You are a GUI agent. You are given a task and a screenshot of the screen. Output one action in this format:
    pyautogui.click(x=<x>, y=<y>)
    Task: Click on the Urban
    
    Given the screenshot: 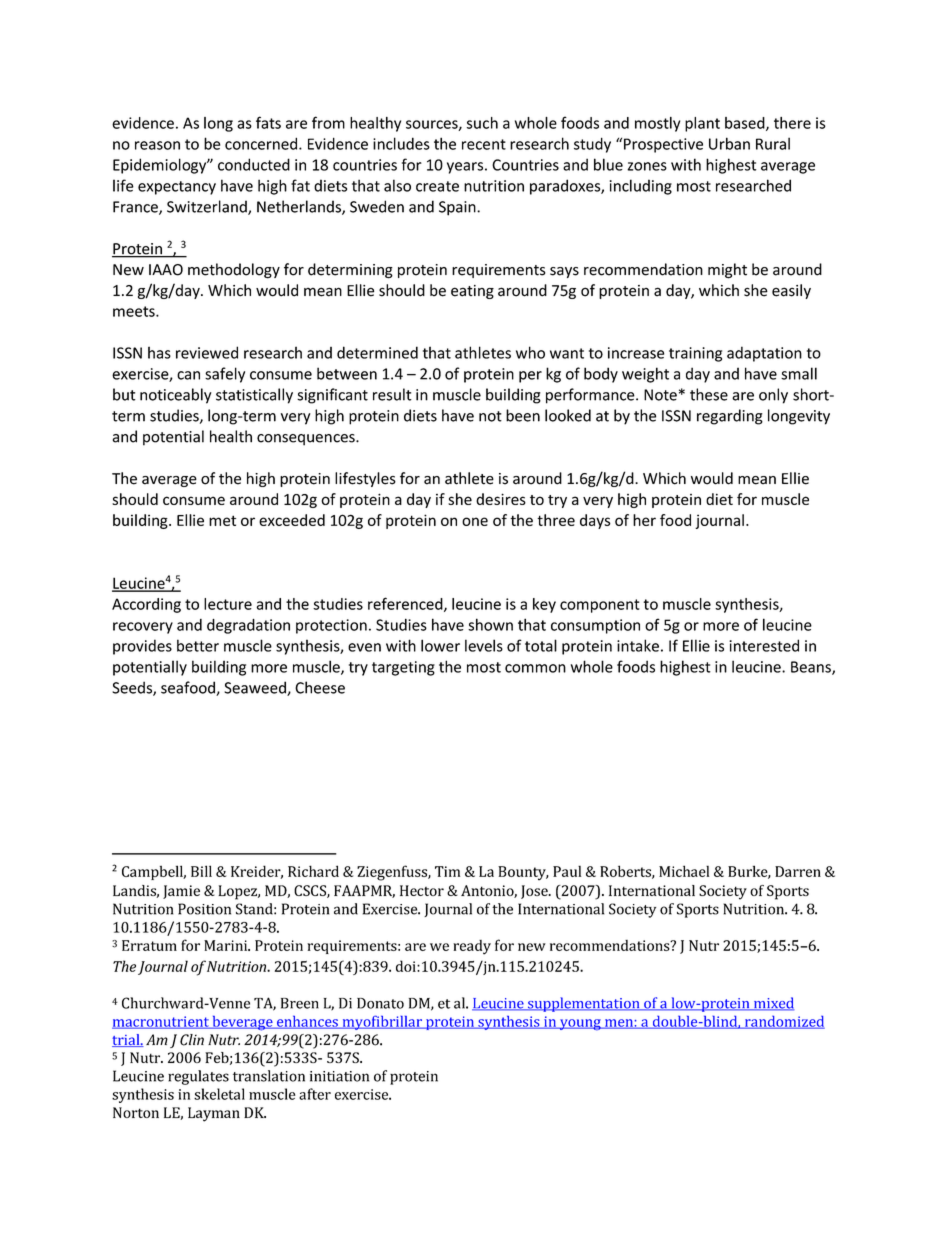 What is the action you would take?
    pyautogui.click(x=729, y=143)
